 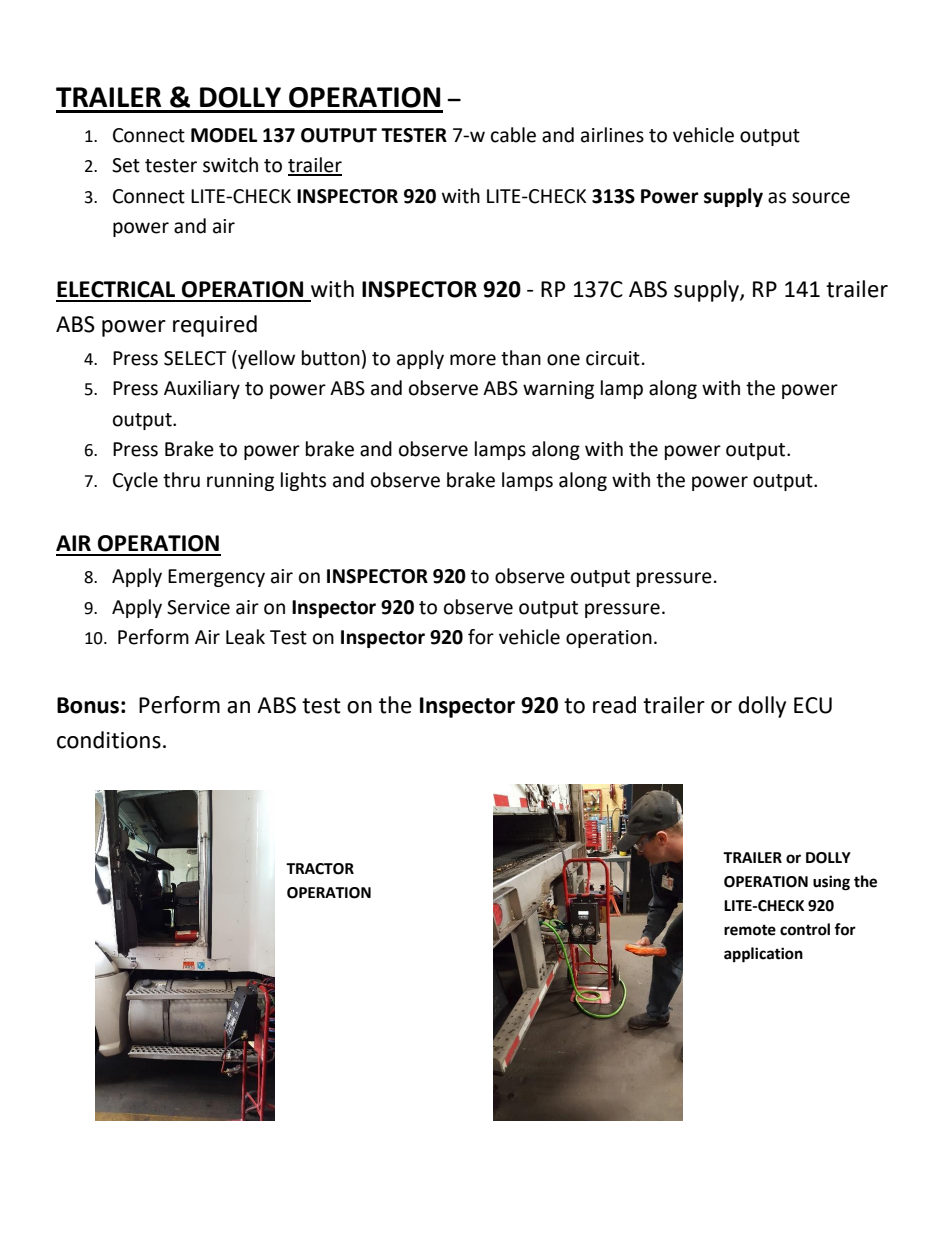 What do you see at coordinates (813, 705) in the page?
I see `ECU` at bounding box center [813, 705].
